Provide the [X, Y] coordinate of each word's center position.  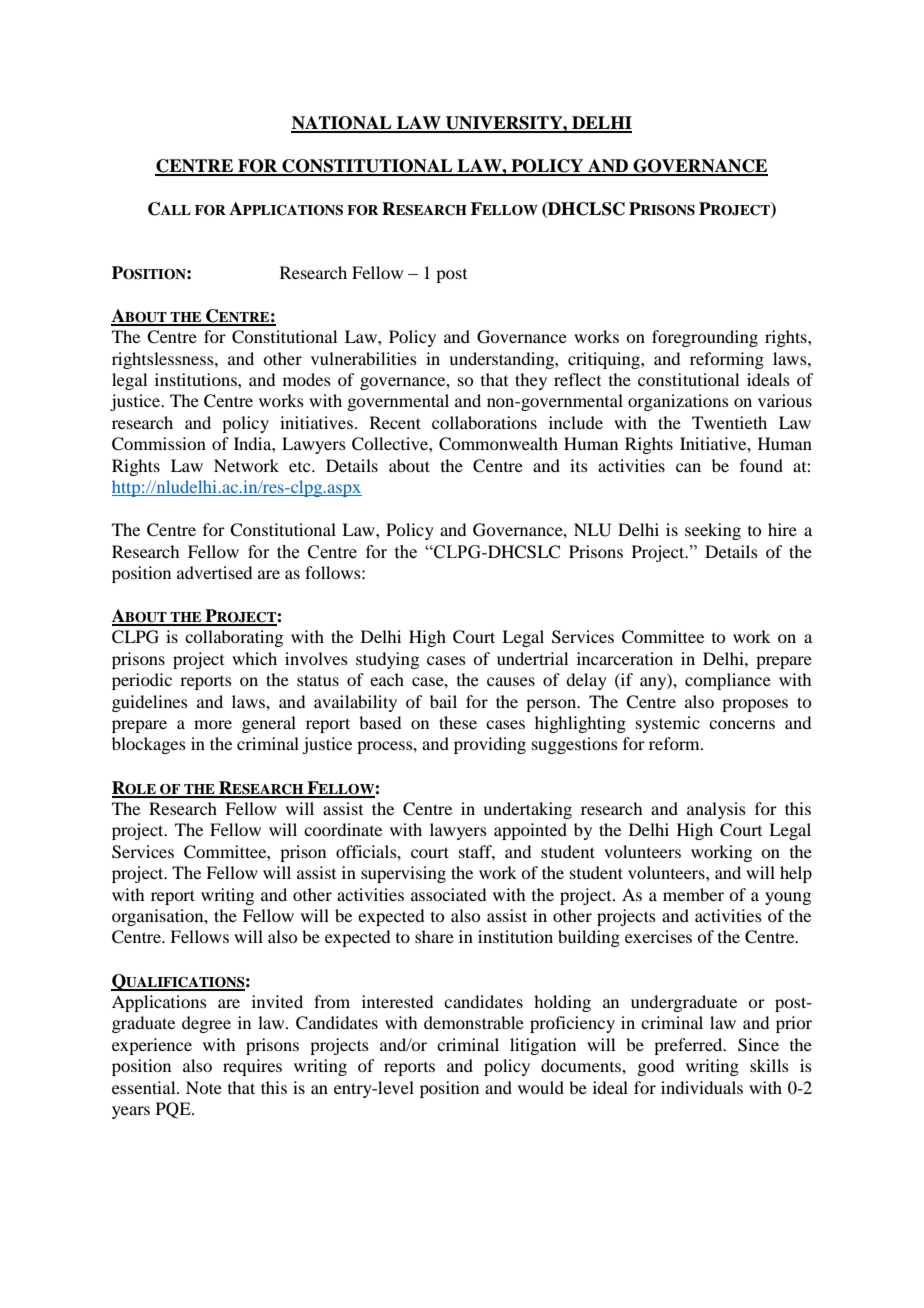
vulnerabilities [364, 358]
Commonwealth [498, 444]
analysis [716, 810]
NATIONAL [342, 124]
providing [490, 745]
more [213, 724]
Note [204, 1087]
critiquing [605, 360]
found [761, 465]
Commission [159, 444]
